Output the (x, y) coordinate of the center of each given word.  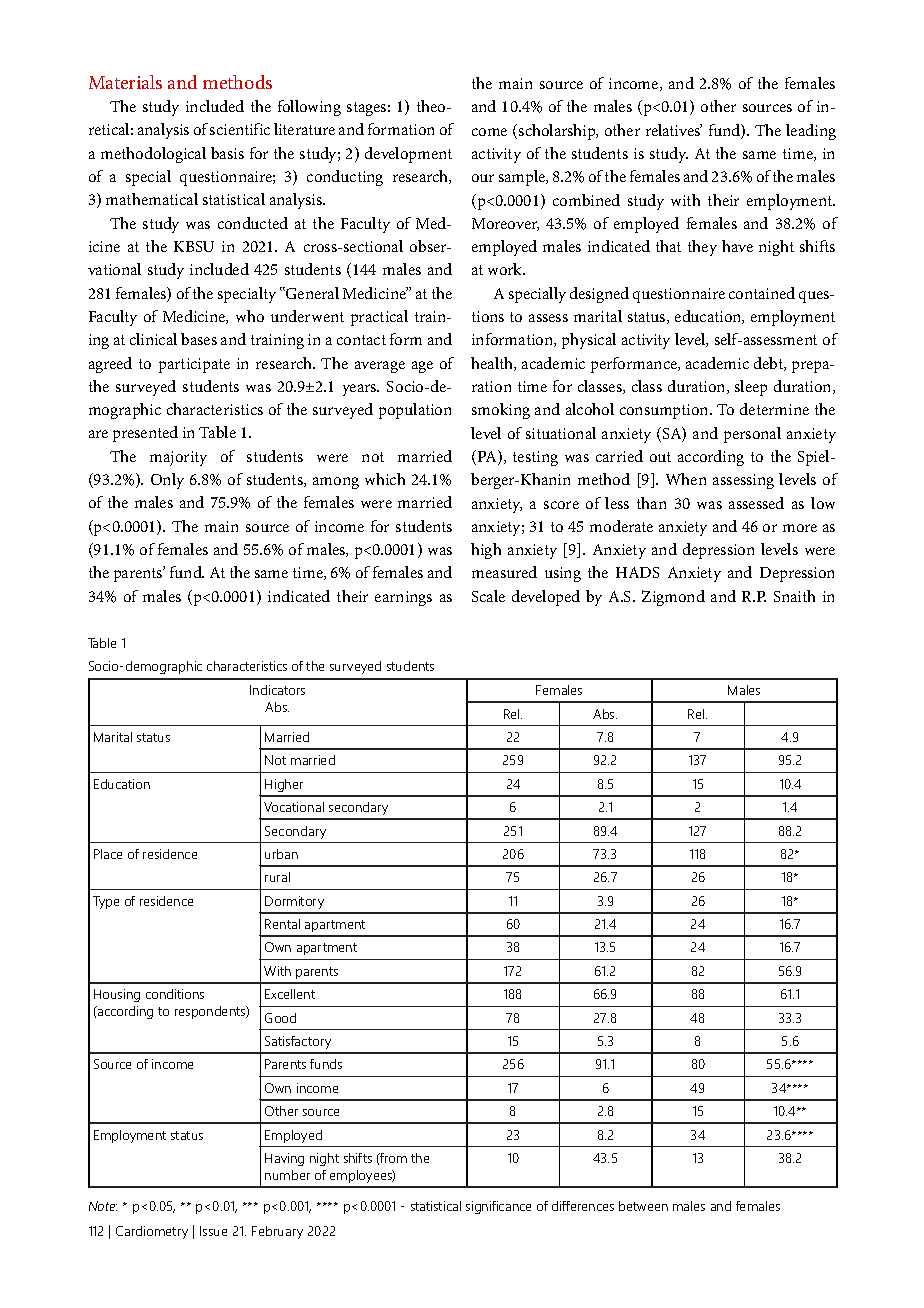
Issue (213, 1231)
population (415, 411)
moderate (621, 526)
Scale (488, 596)
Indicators (277, 690)
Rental (282, 924)
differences (583, 1206)
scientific (240, 129)
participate (194, 365)
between (643, 1206)
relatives (674, 130)
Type (106, 902)
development (408, 155)
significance (498, 1207)
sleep (751, 388)
